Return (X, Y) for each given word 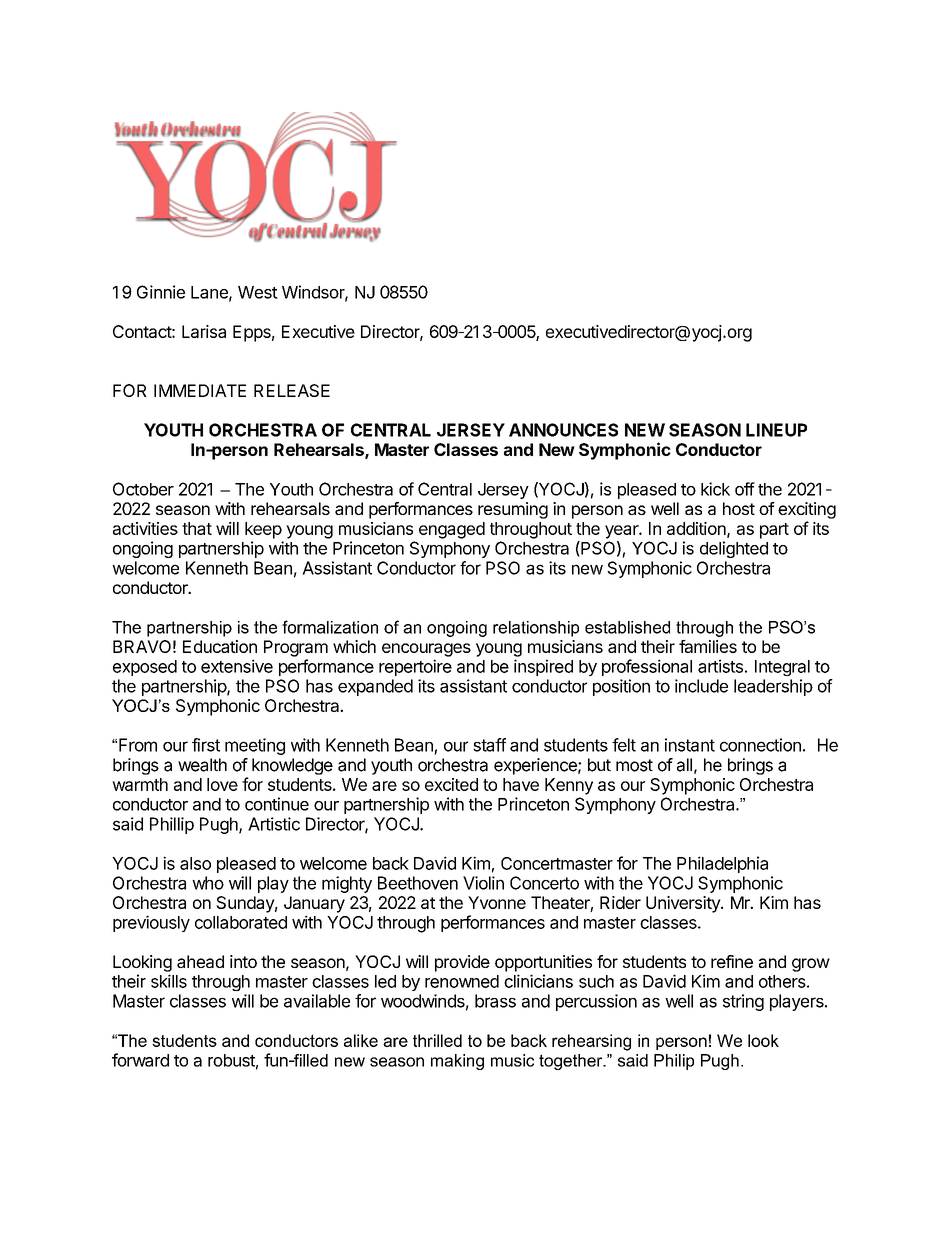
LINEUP (776, 430)
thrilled (437, 1040)
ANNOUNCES (563, 430)
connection (760, 745)
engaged (452, 530)
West (258, 292)
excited (451, 784)
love (222, 784)
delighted (734, 549)
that (197, 528)
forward (140, 1060)
